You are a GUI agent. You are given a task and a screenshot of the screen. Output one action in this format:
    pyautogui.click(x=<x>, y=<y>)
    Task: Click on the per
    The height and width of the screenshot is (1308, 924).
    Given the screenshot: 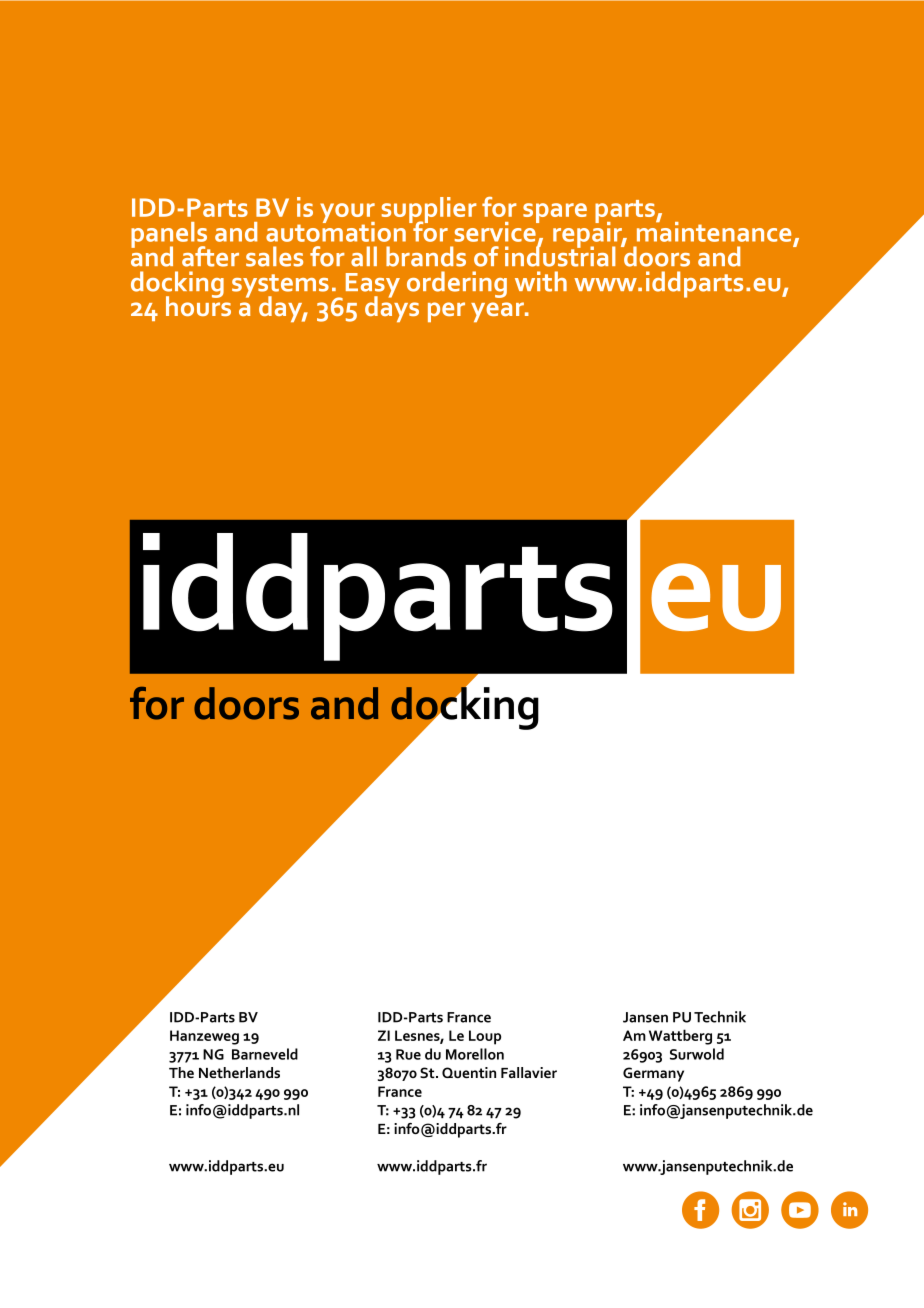 What is the action you would take?
    pyautogui.click(x=446, y=312)
